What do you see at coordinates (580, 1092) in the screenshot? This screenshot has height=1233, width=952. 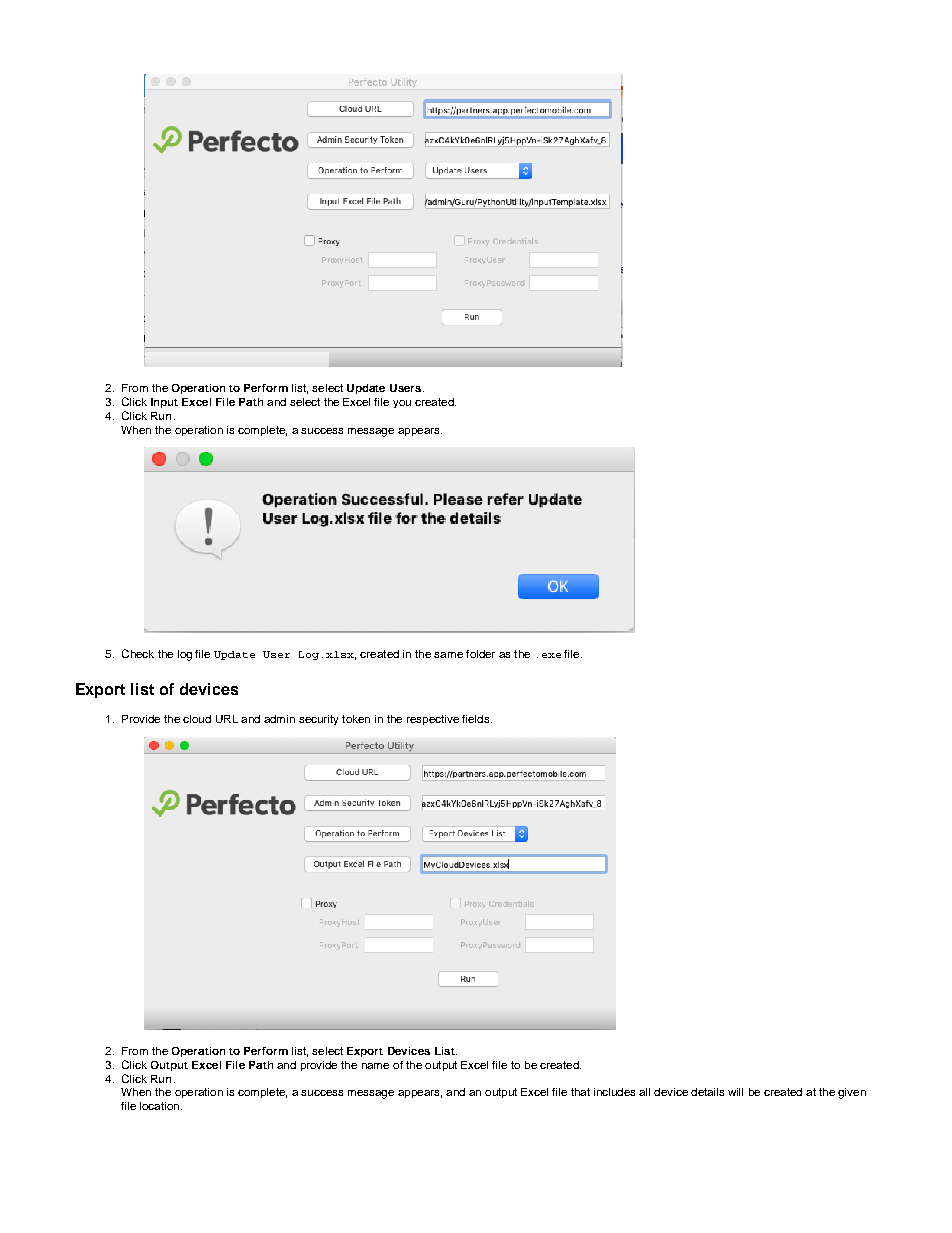 I see `that` at bounding box center [580, 1092].
